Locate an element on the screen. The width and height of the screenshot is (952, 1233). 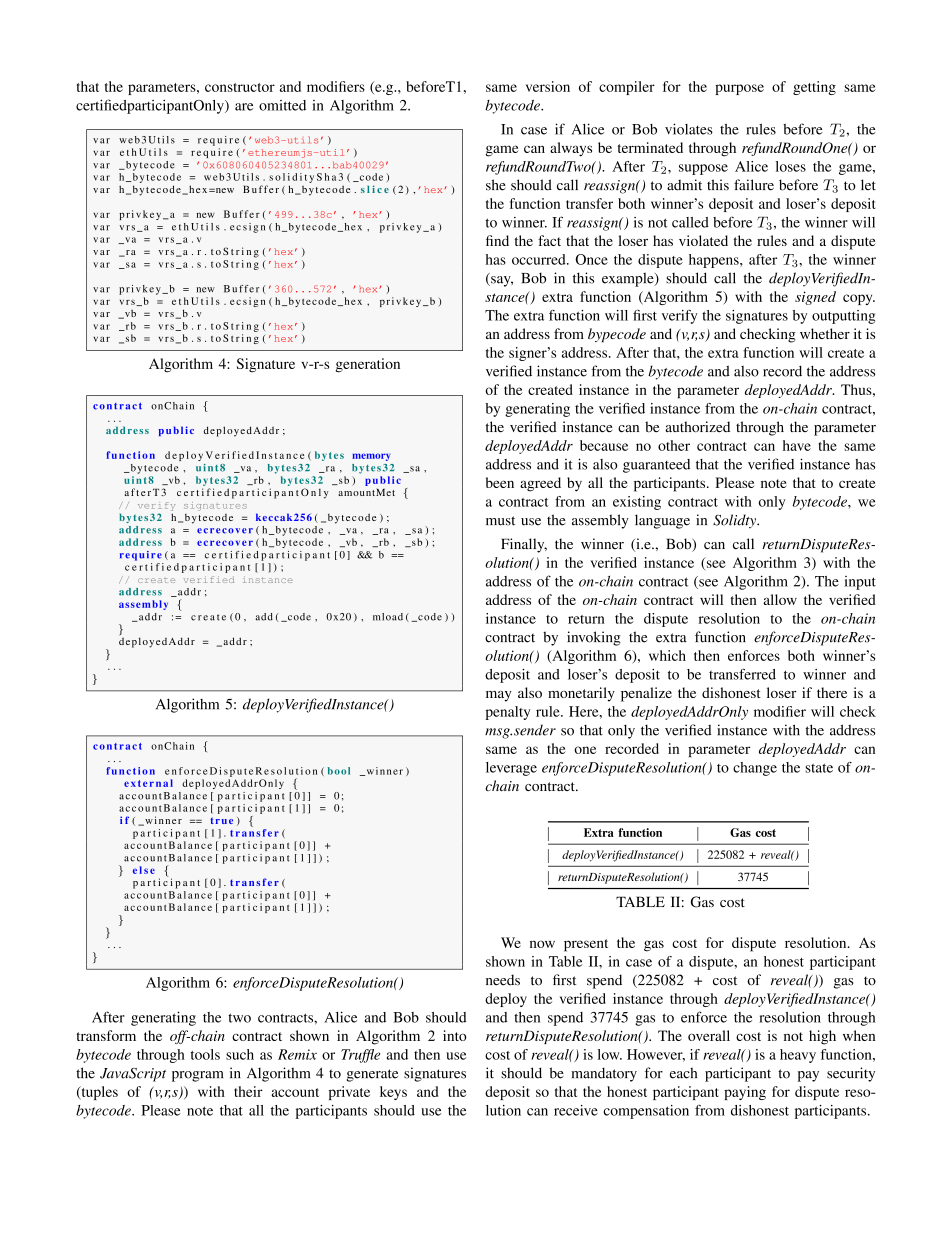
Finally is located at coordinates (524, 545).
